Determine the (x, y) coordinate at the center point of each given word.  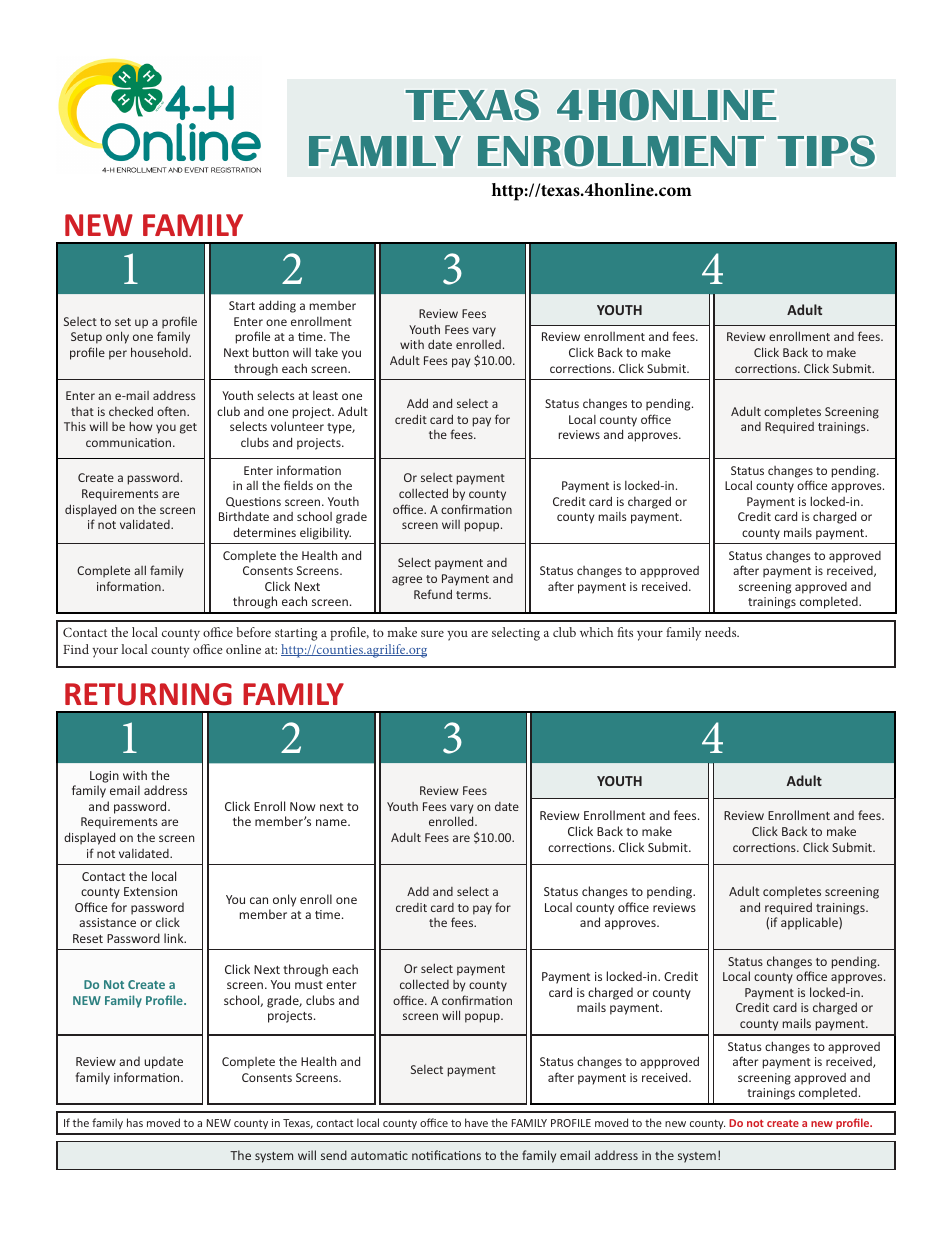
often (172, 411)
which (596, 632)
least (325, 395)
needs (722, 632)
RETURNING (148, 694)
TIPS (826, 151)
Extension (150, 891)
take (326, 352)
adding (277, 306)
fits (625, 632)
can (259, 900)
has (135, 1122)
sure (432, 633)
